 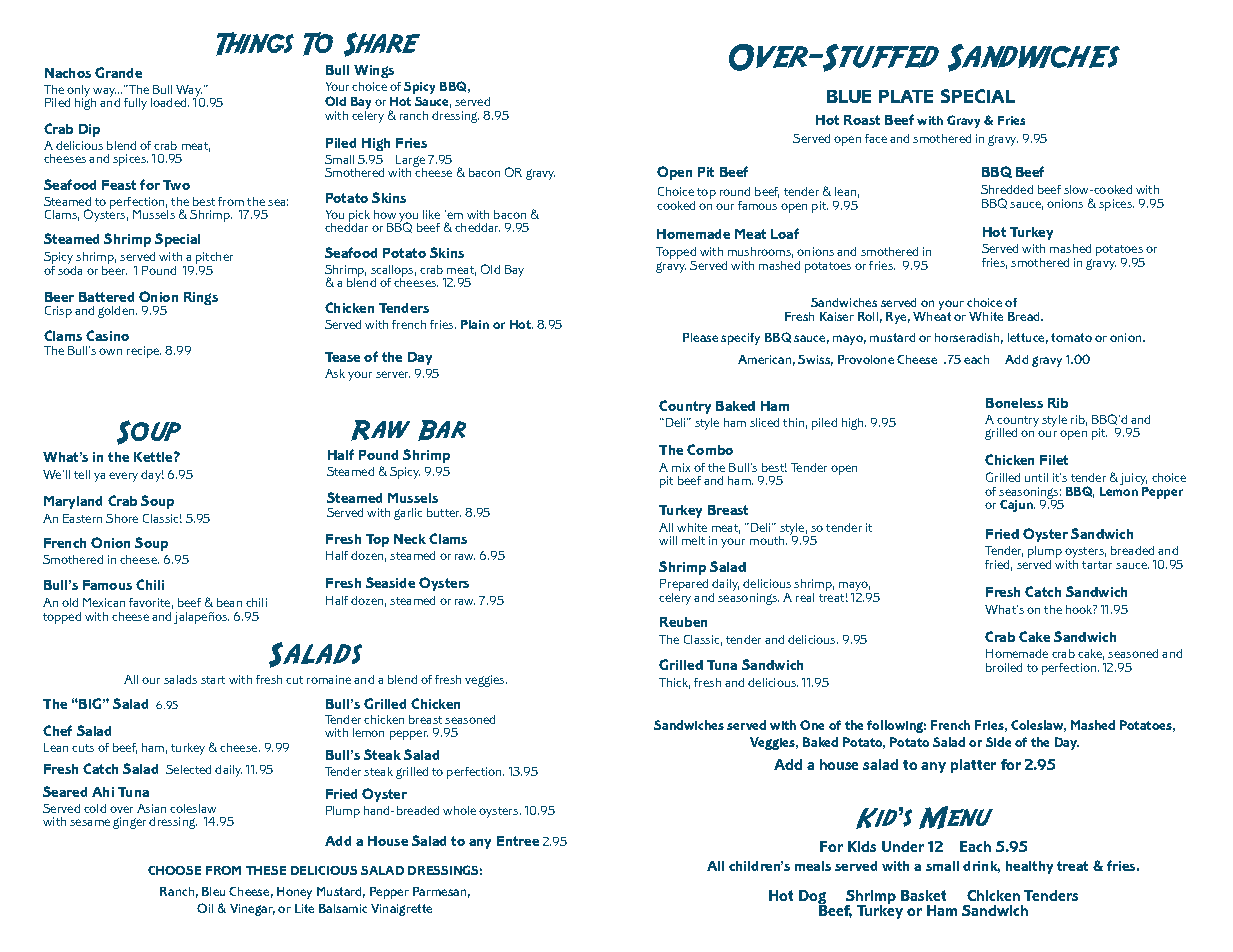 What do you see at coordinates (1036, 477) in the screenshot?
I see `until` at bounding box center [1036, 477].
